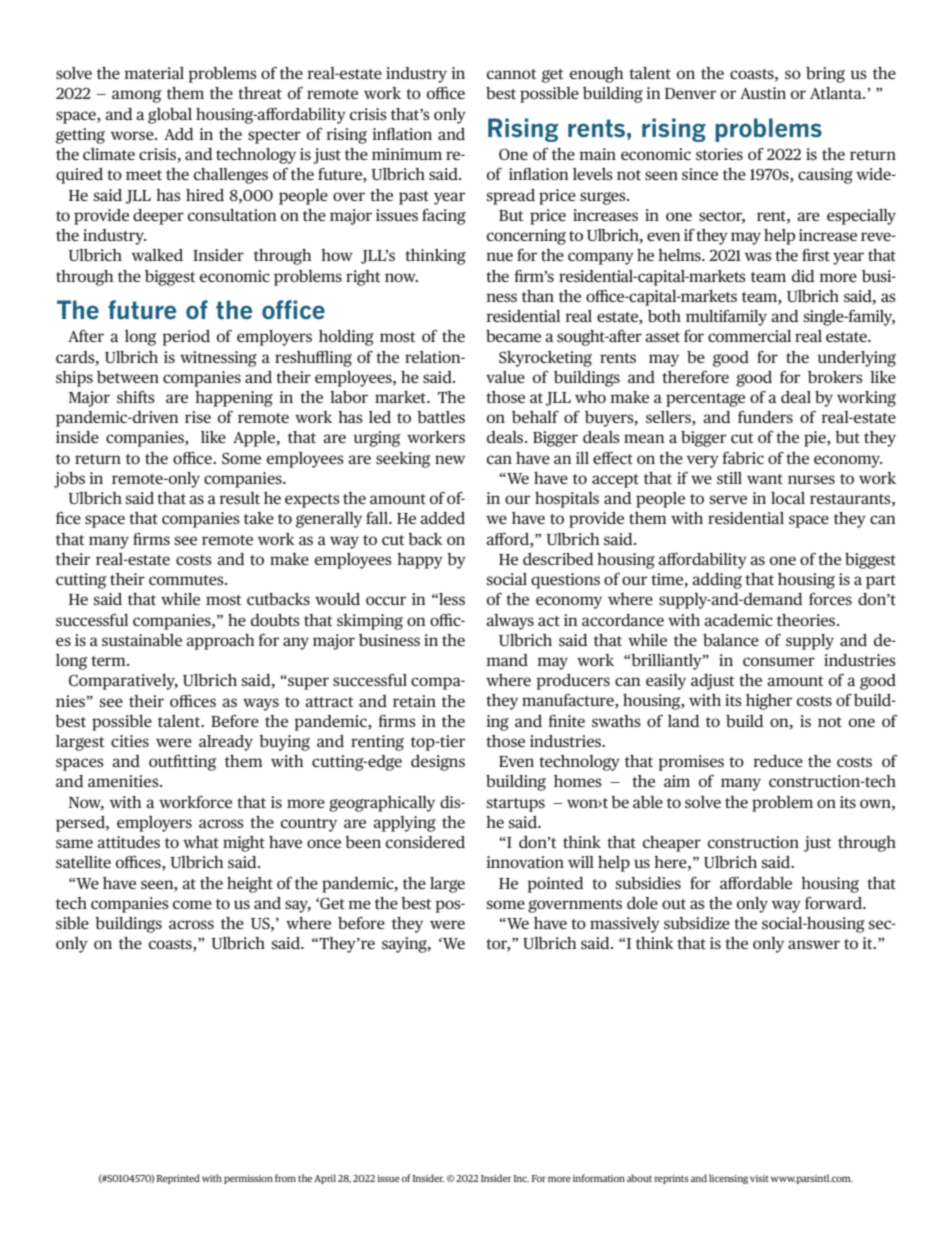  Describe the element at coordinates (220, 642) in the page. I see `approach` at that location.
